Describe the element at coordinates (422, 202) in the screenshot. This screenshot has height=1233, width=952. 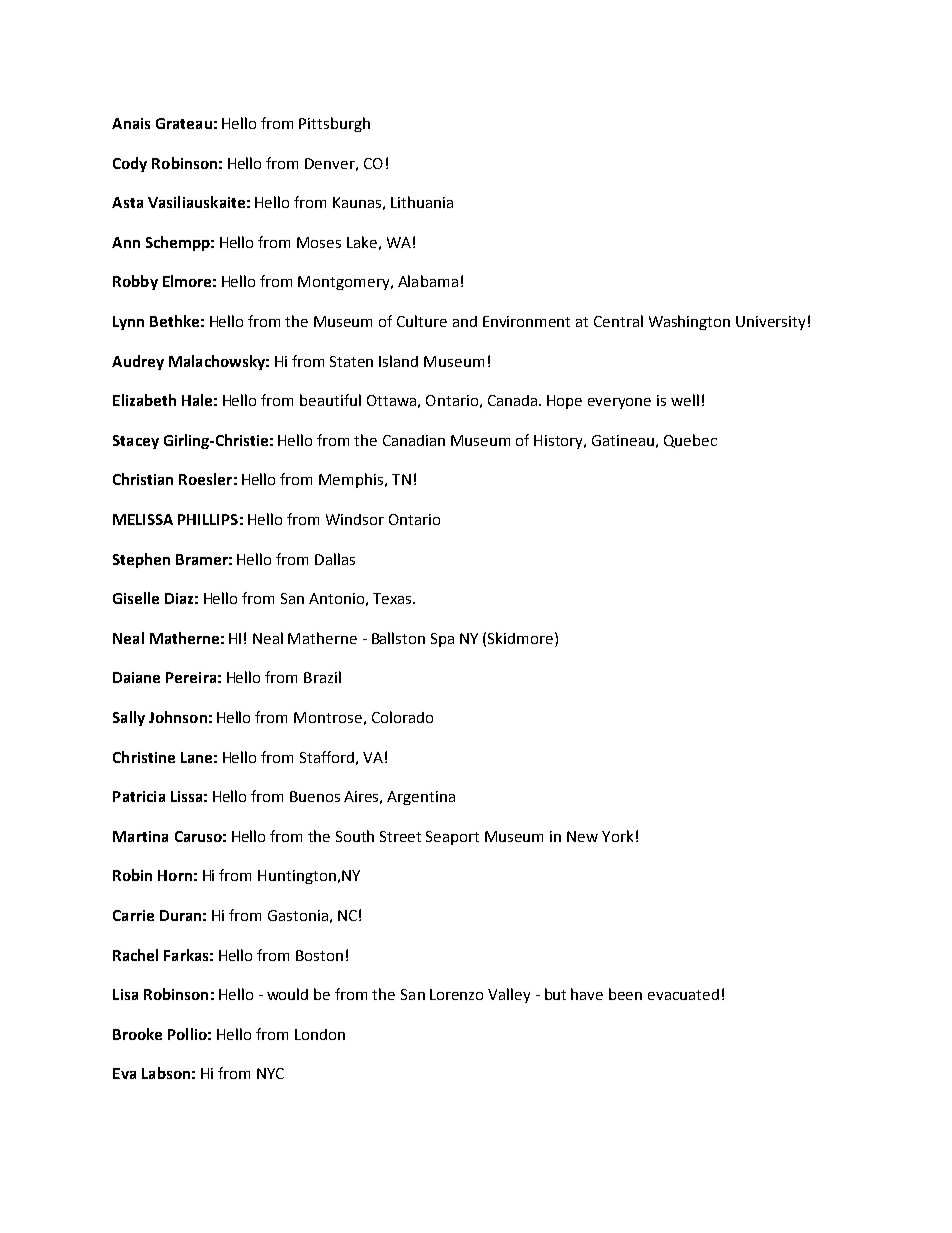
I see `Lithuania` at that location.
